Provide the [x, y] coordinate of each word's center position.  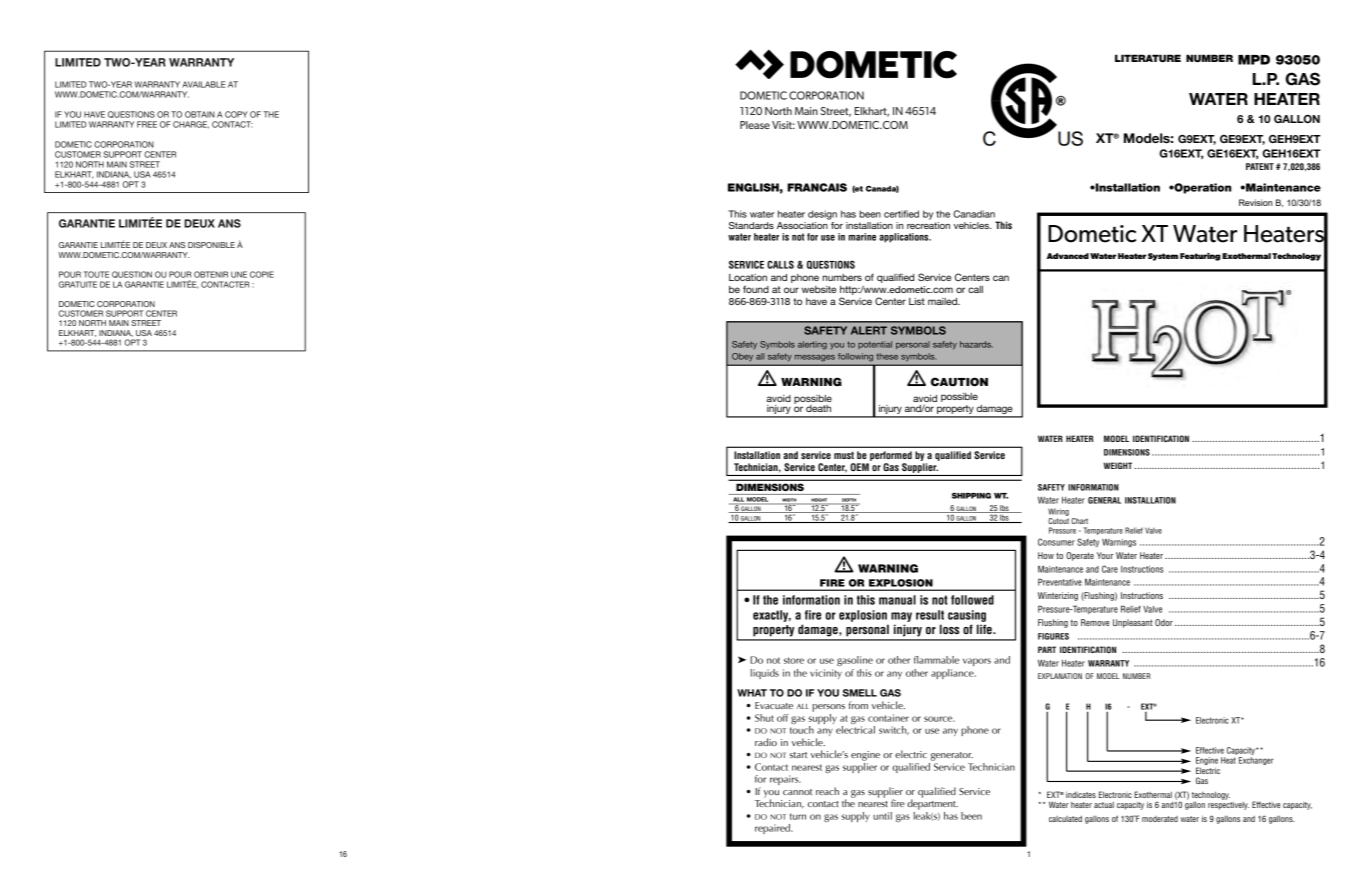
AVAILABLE [203, 84]
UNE [239, 274]
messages [815, 358]
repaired [773, 829]
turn [798, 816]
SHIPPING [971, 495]
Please [755, 125]
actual [1104, 805]
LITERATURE [1148, 58]
